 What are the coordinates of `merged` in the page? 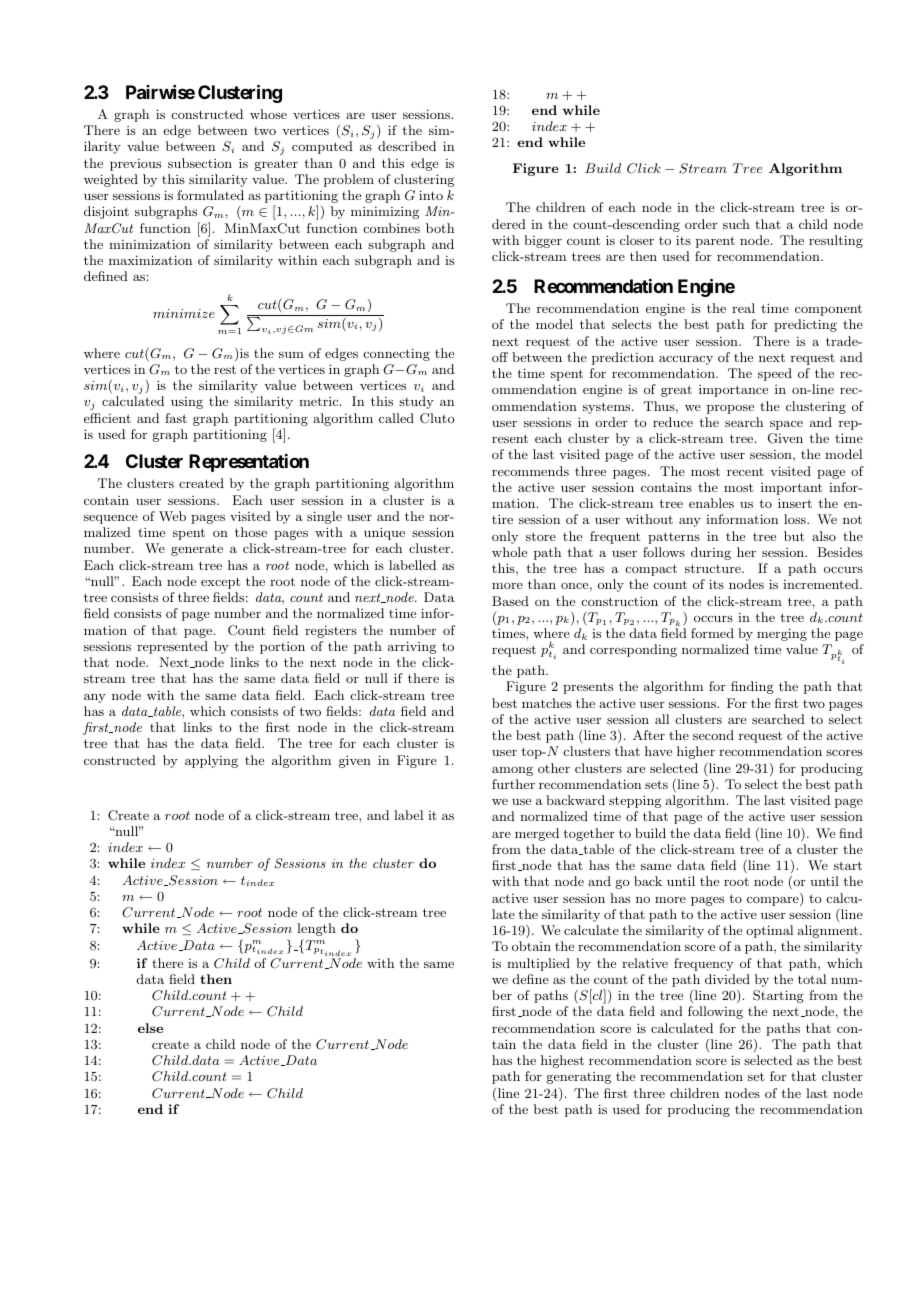 It's located at (537, 834).
